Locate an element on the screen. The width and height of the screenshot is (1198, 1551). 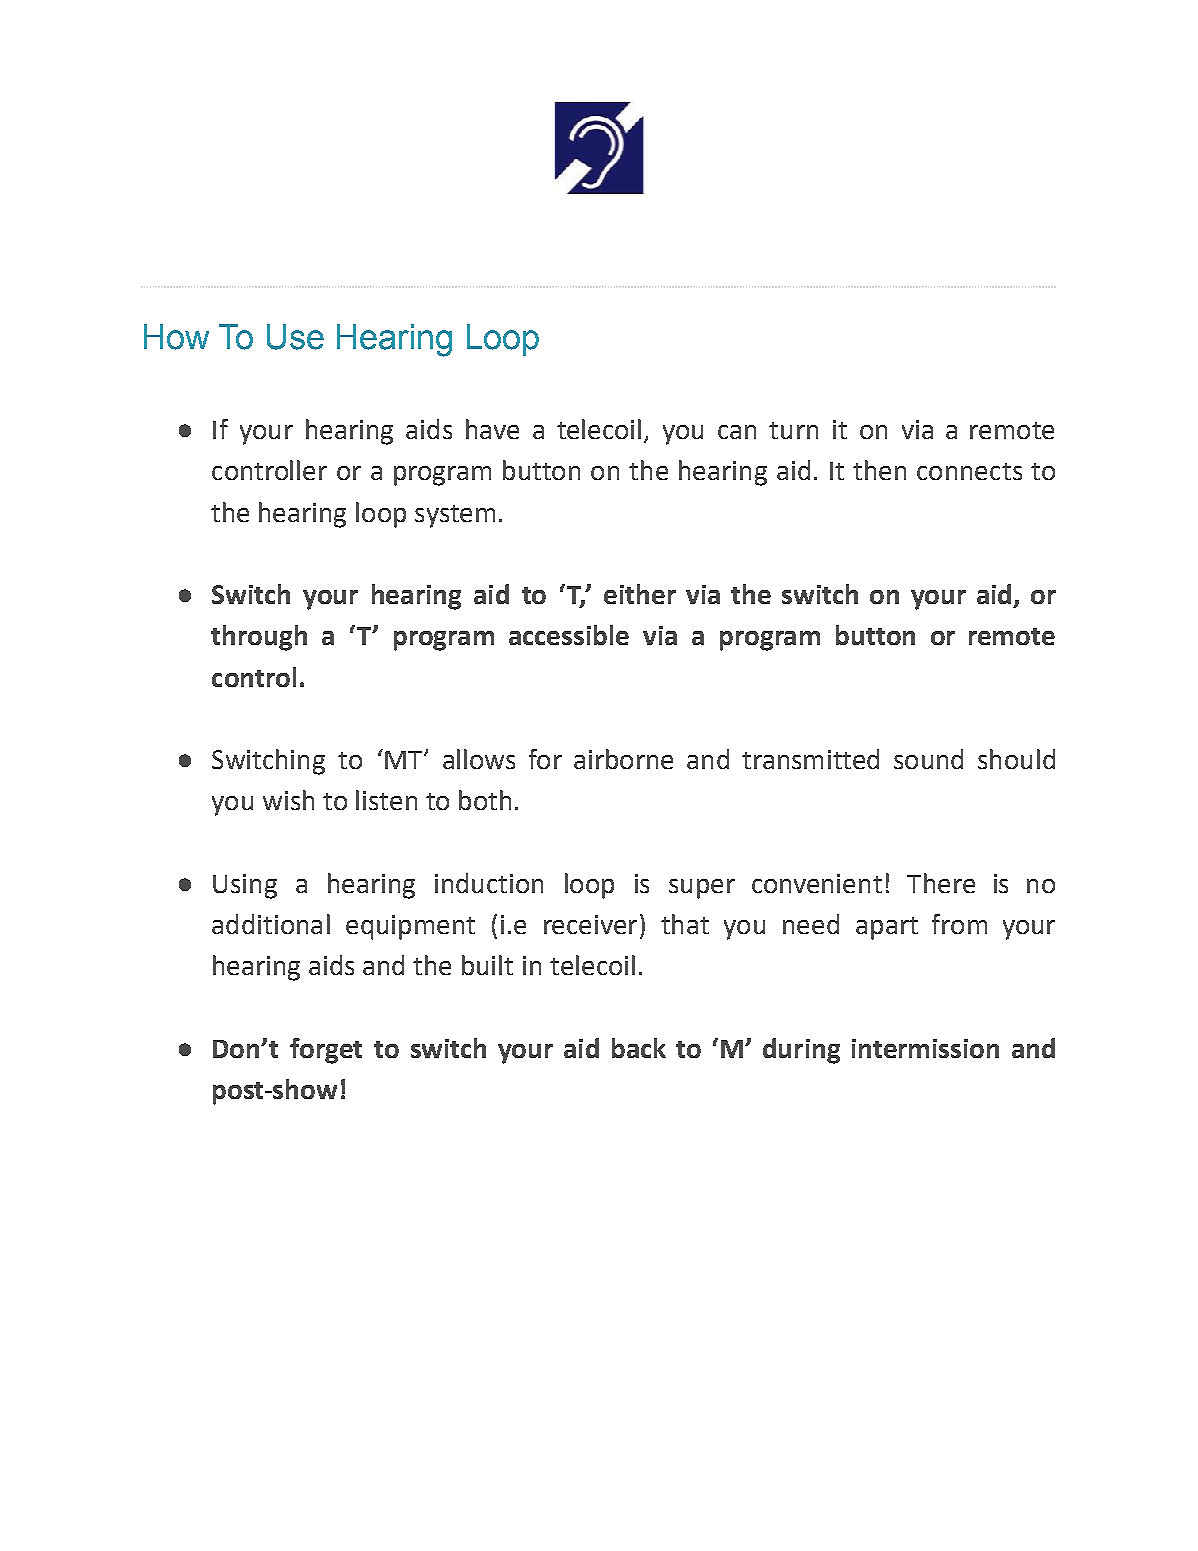
either is located at coordinates (640, 594).
